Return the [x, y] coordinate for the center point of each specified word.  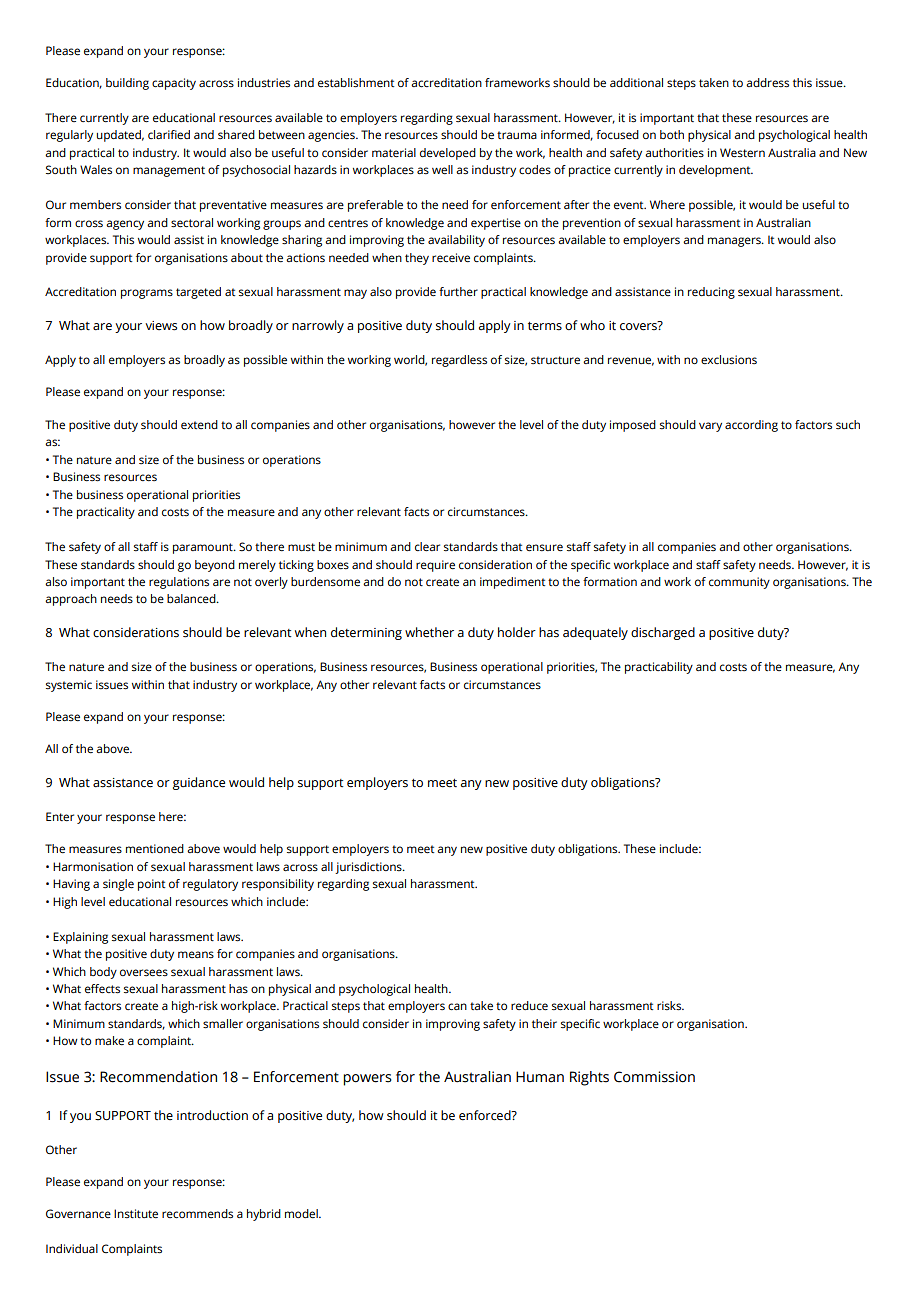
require [435, 566]
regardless [459, 361]
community [739, 583]
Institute [136, 1213]
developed [448, 154]
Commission [654, 1077]
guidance [199, 783]
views [161, 326]
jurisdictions [369, 868]
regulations [179, 583]
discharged [663, 633]
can [457, 1006]
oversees [144, 973]
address [767, 83]
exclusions [729, 360]
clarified [169, 134]
